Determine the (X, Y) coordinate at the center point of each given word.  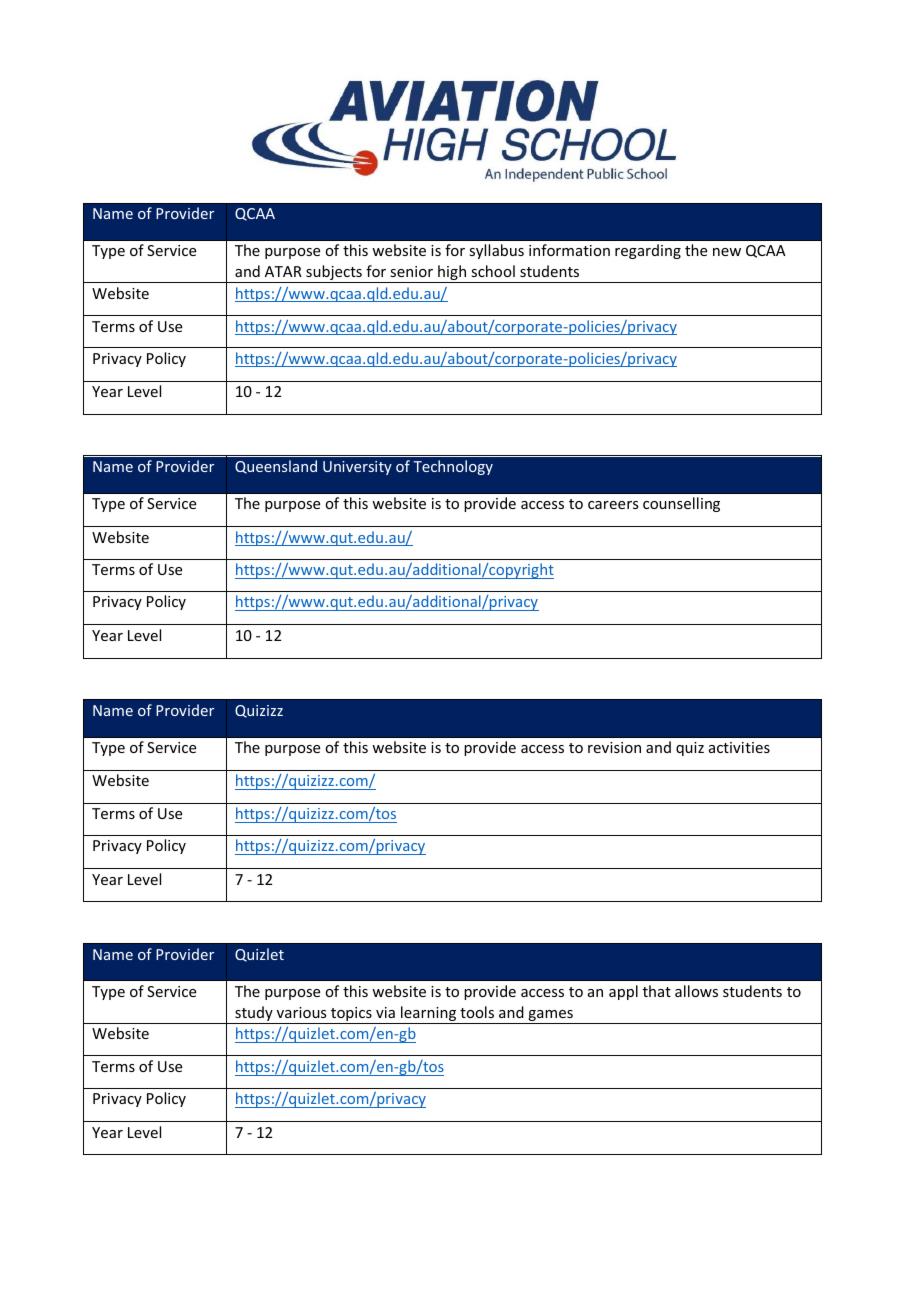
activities (739, 747)
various (301, 1012)
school (493, 271)
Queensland (276, 467)
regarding (648, 251)
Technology (453, 467)
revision (614, 747)
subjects (334, 274)
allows (696, 991)
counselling (681, 504)
